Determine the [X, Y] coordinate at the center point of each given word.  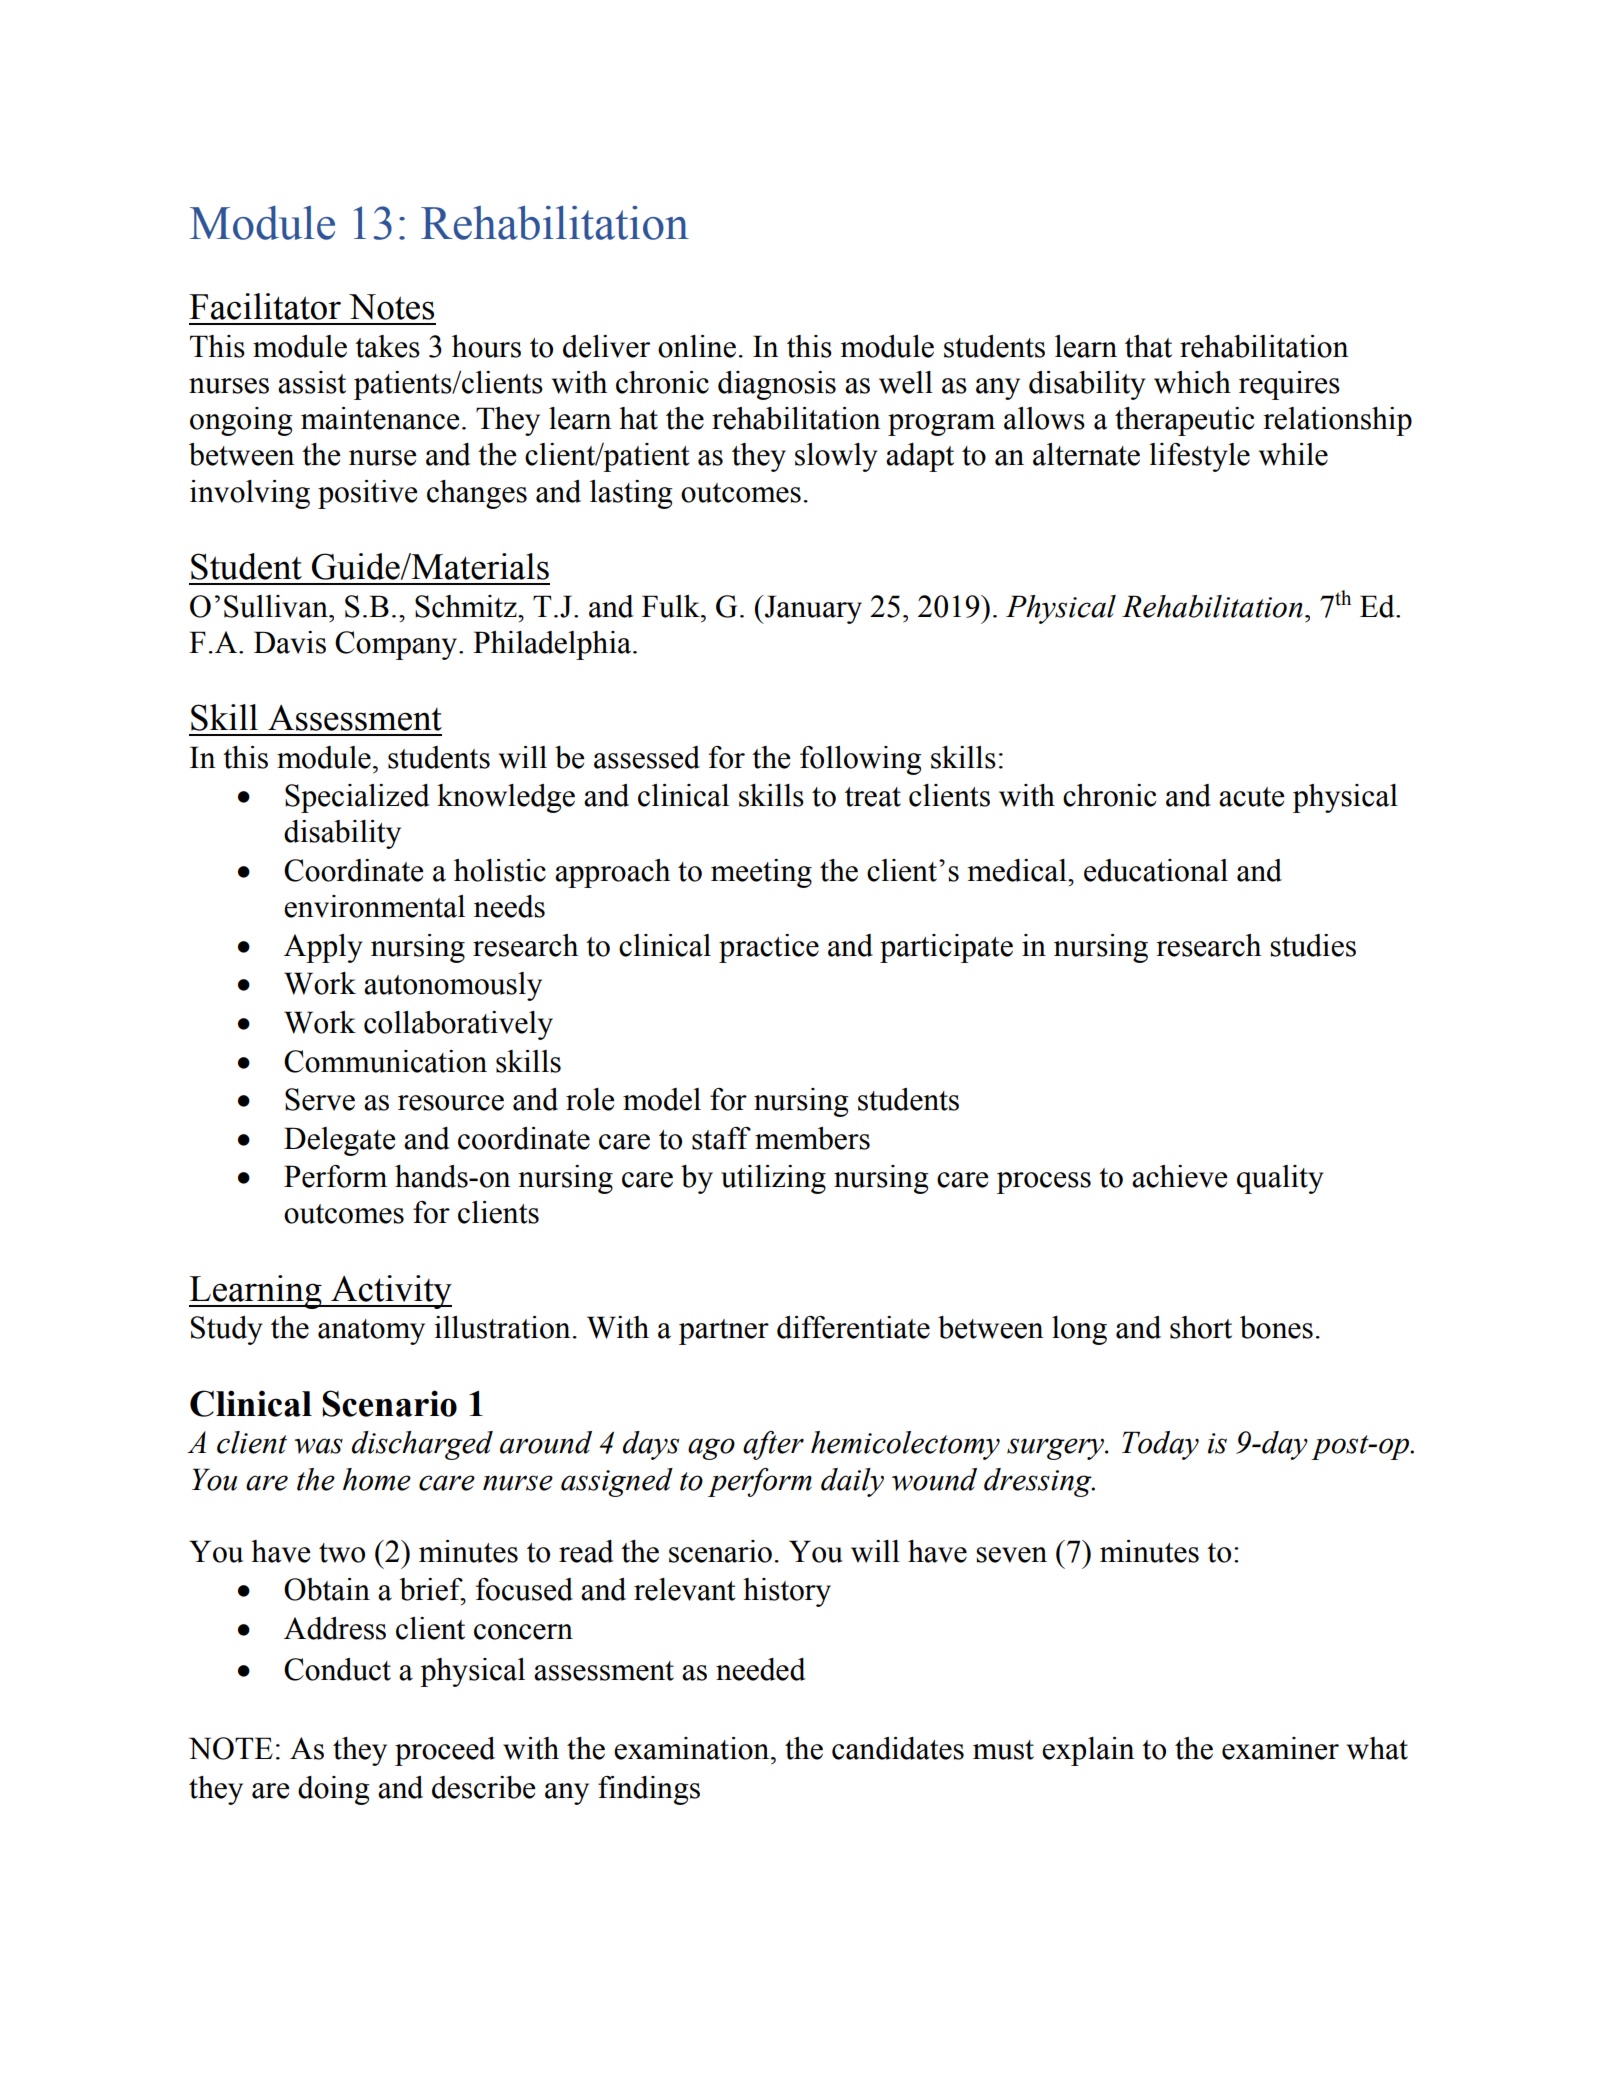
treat [873, 797]
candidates [898, 1748]
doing [334, 1790]
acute [1252, 797]
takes [387, 346]
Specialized [357, 798]
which [1192, 382]
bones [1276, 1327]
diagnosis [777, 385]
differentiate [853, 1327]
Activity [390, 1292]
